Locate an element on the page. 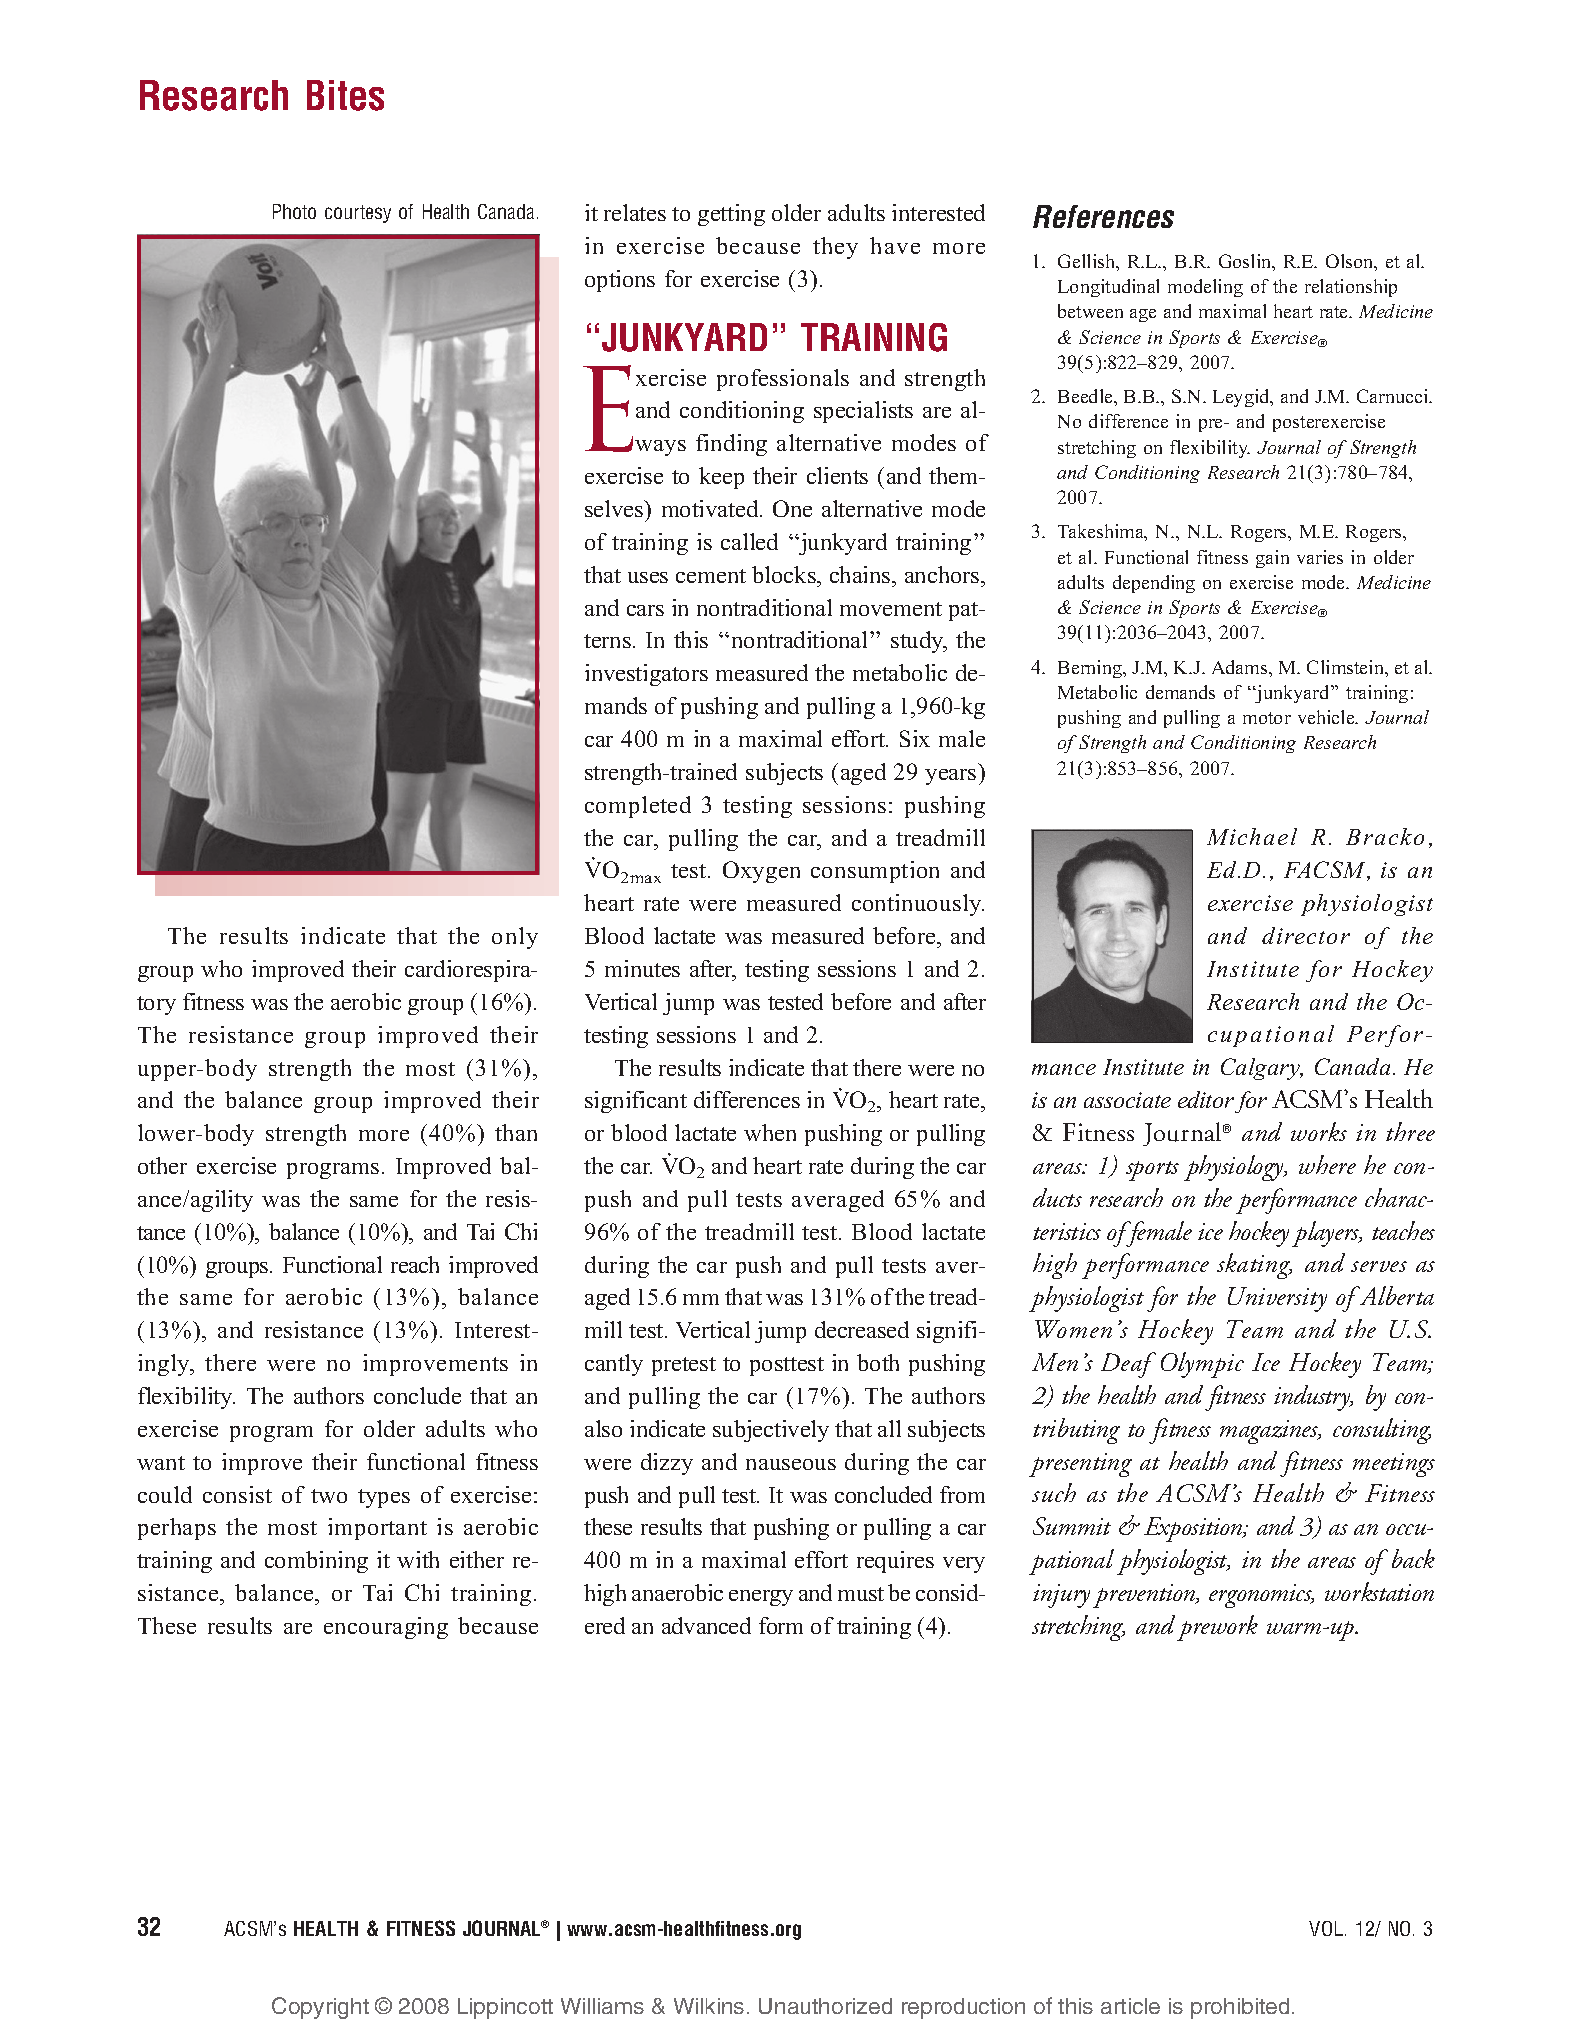  Exposition is located at coordinates (1194, 1529).
